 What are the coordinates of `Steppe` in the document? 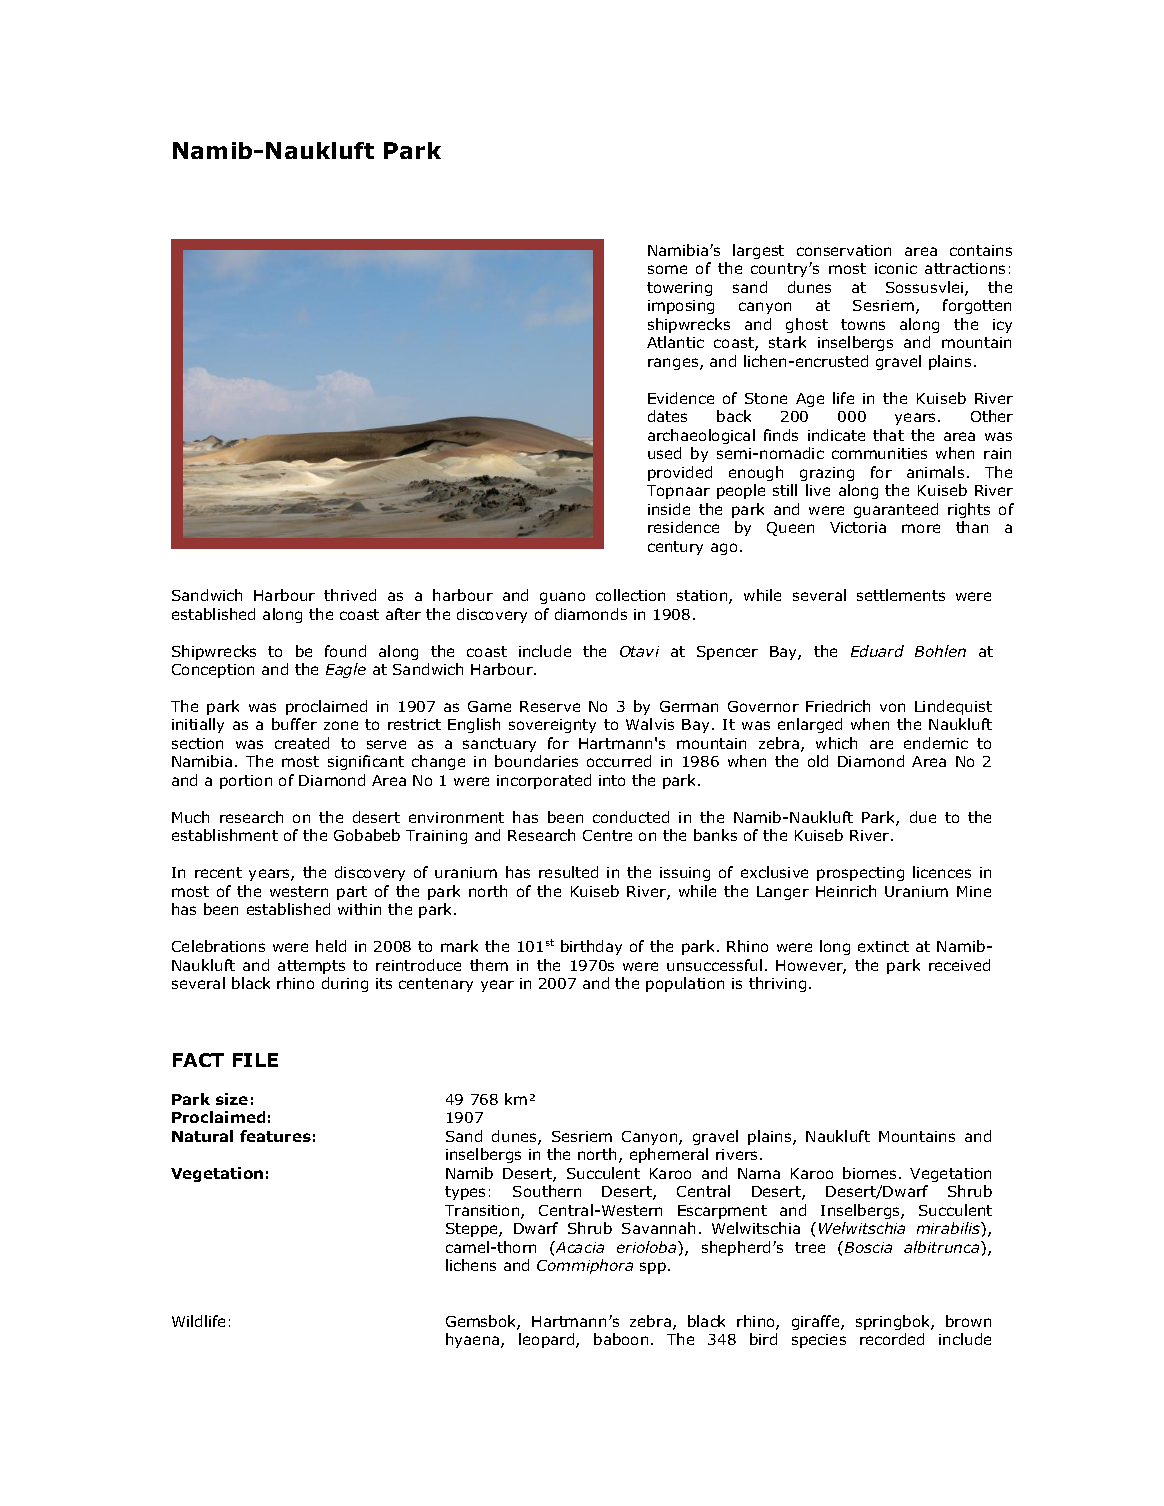 It's located at (473, 1230).
